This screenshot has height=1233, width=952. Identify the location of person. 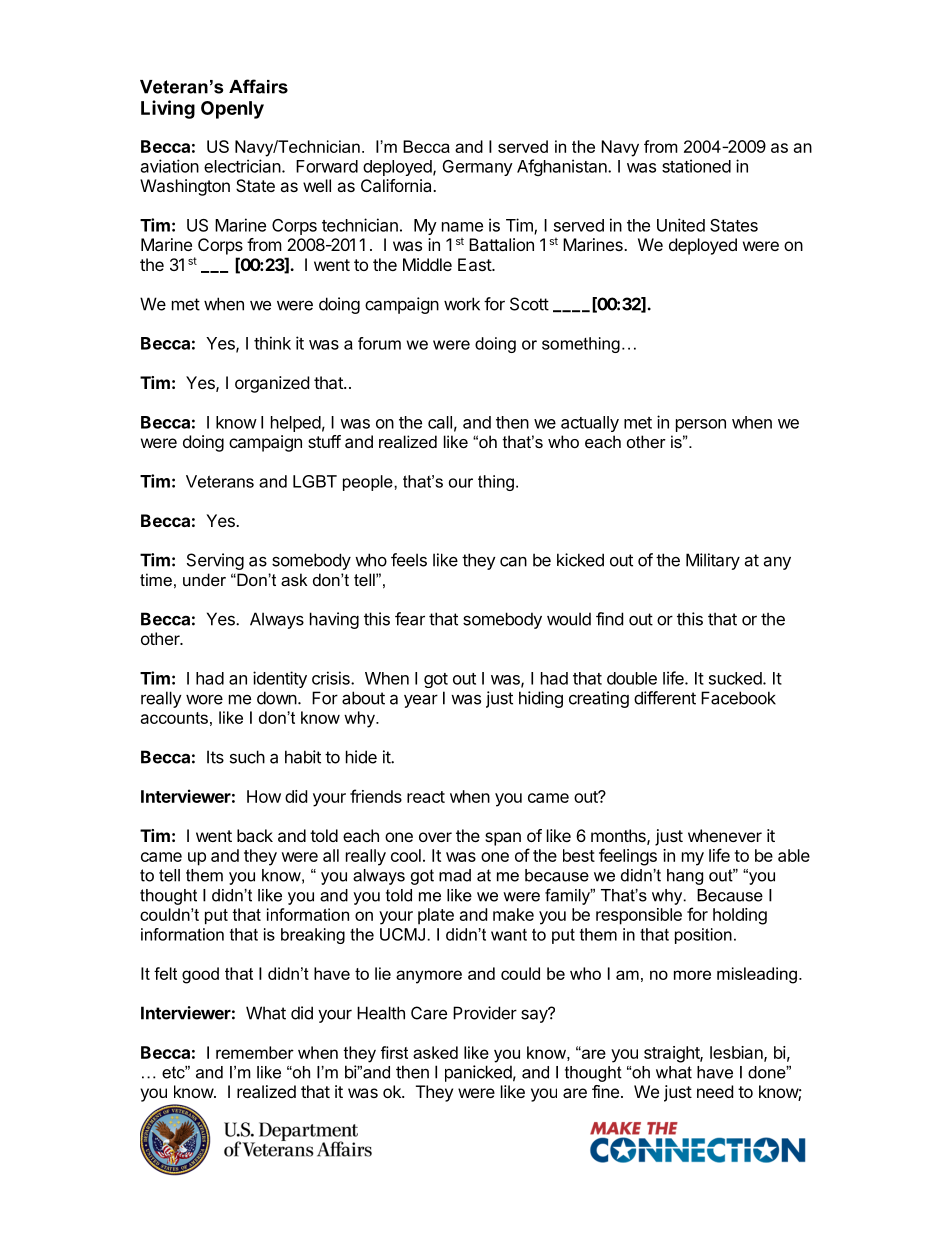
(701, 425).
